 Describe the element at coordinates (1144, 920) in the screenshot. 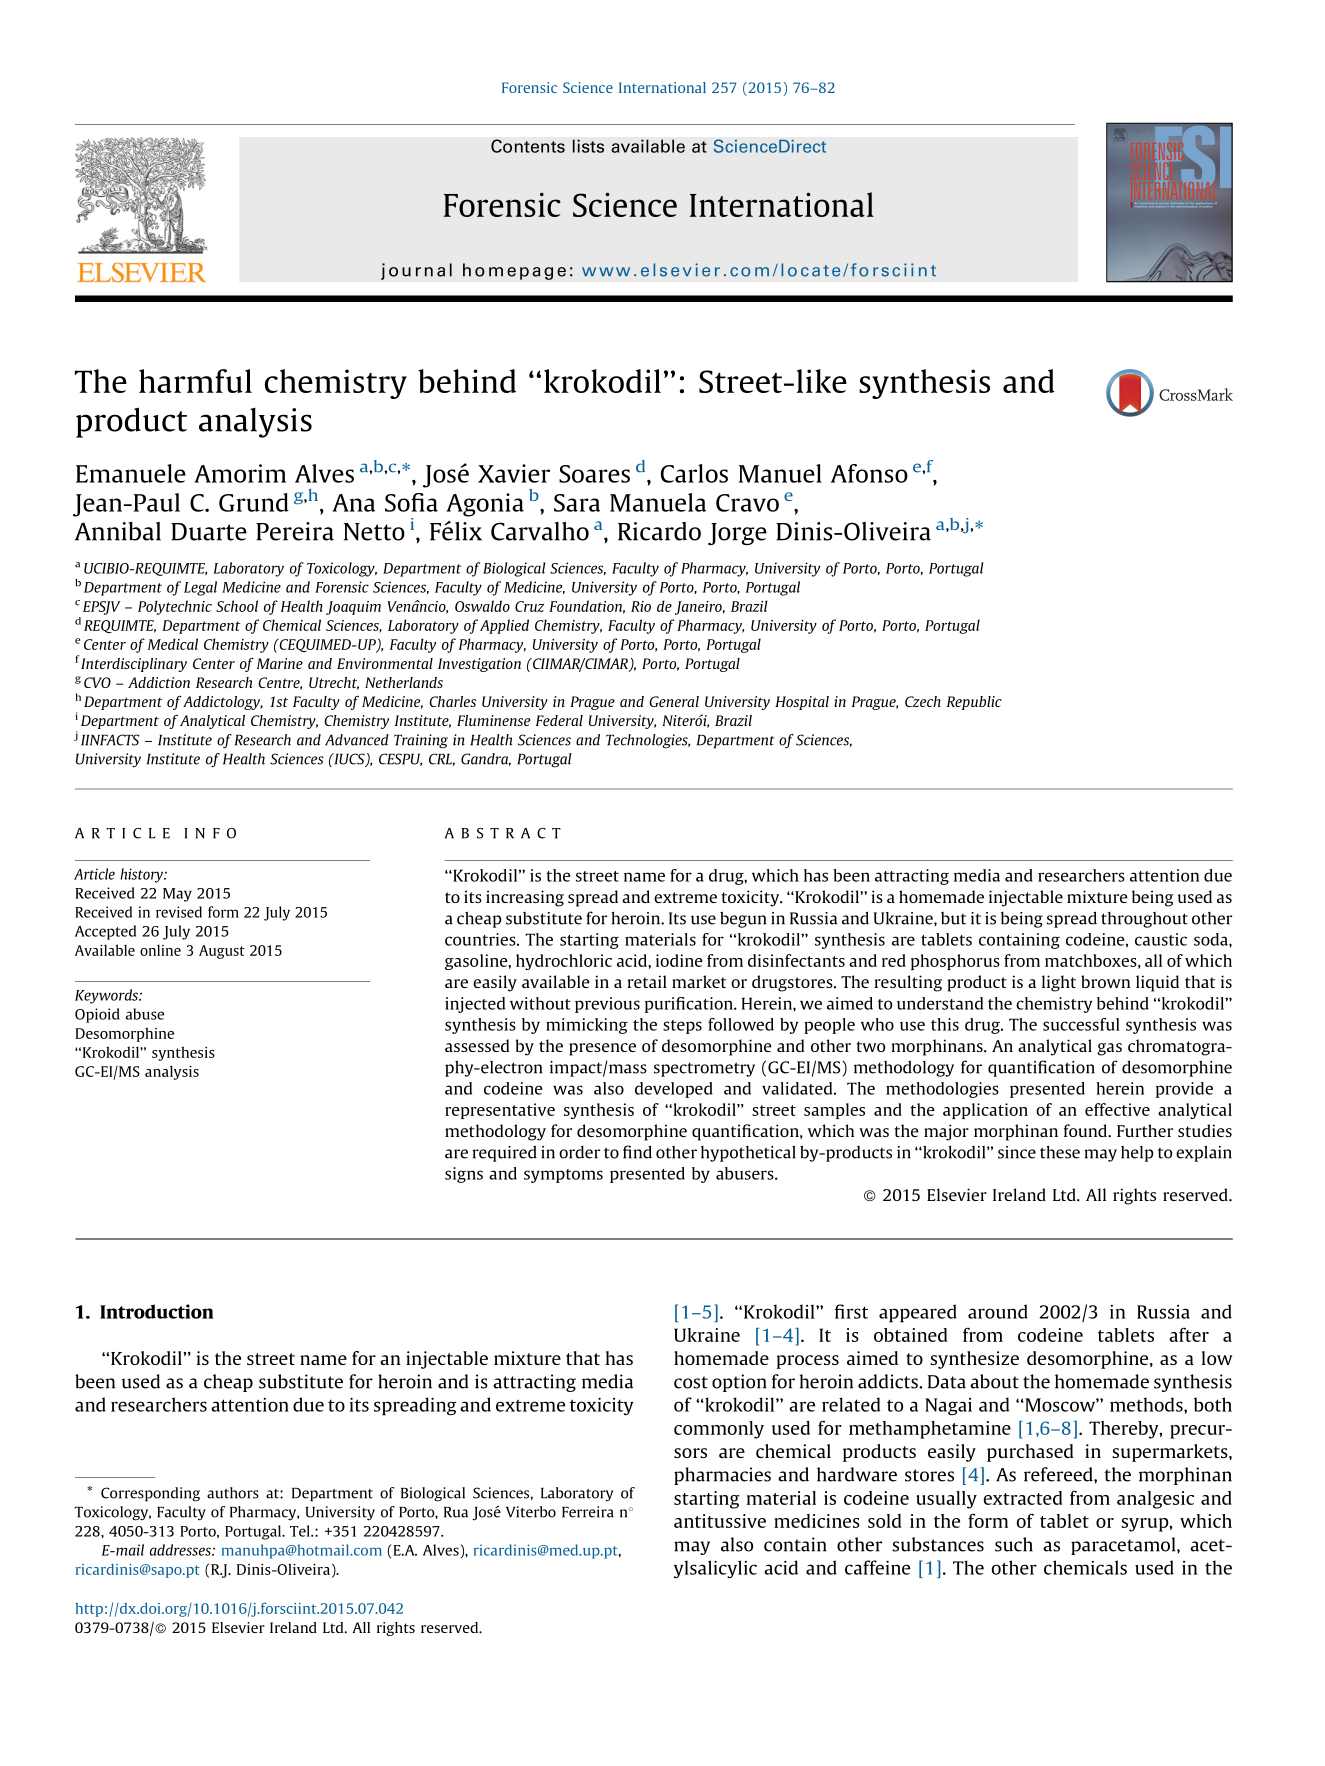

I see `throughout` at that location.
